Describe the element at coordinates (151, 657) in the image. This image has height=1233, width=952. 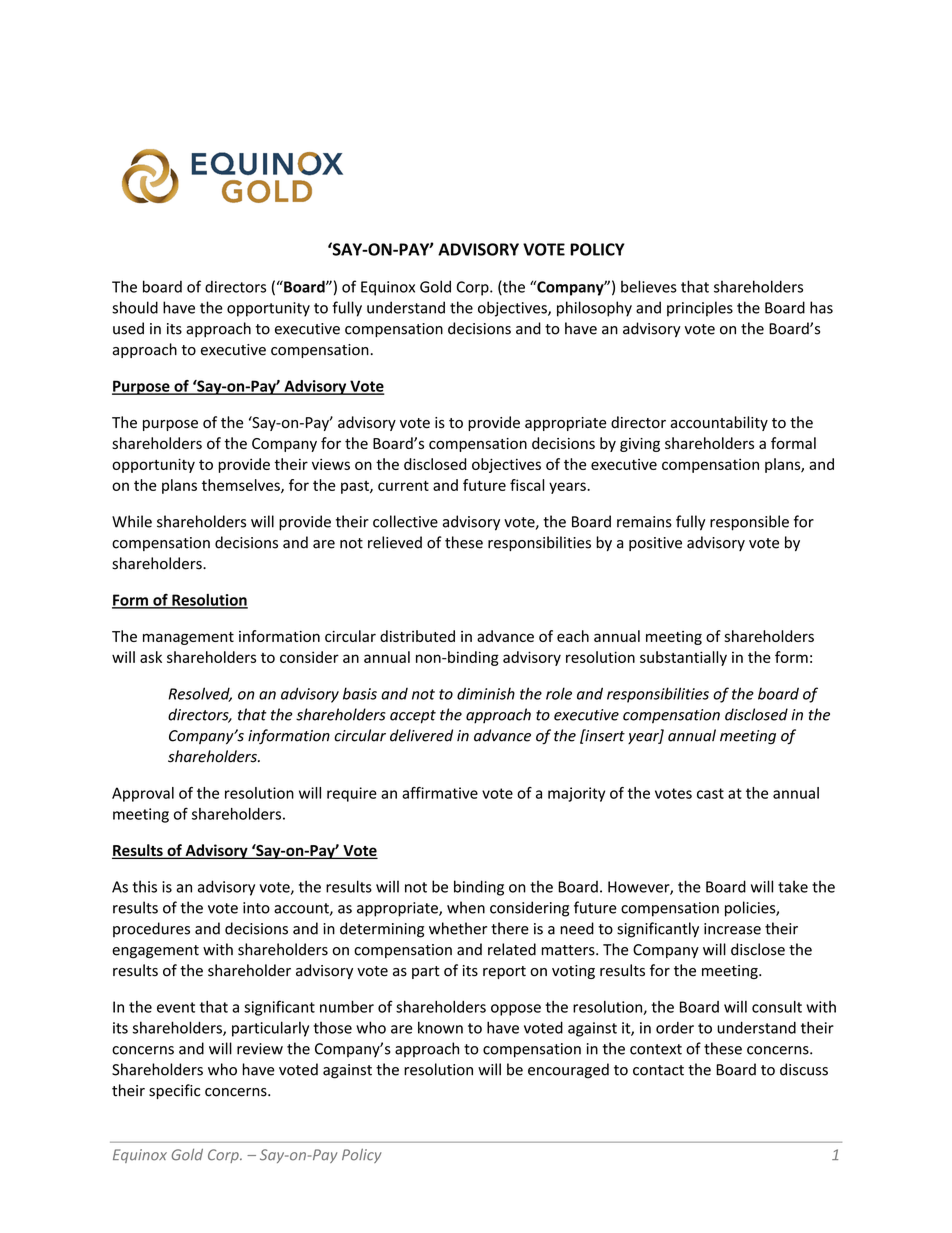
I see `ask` at that location.
